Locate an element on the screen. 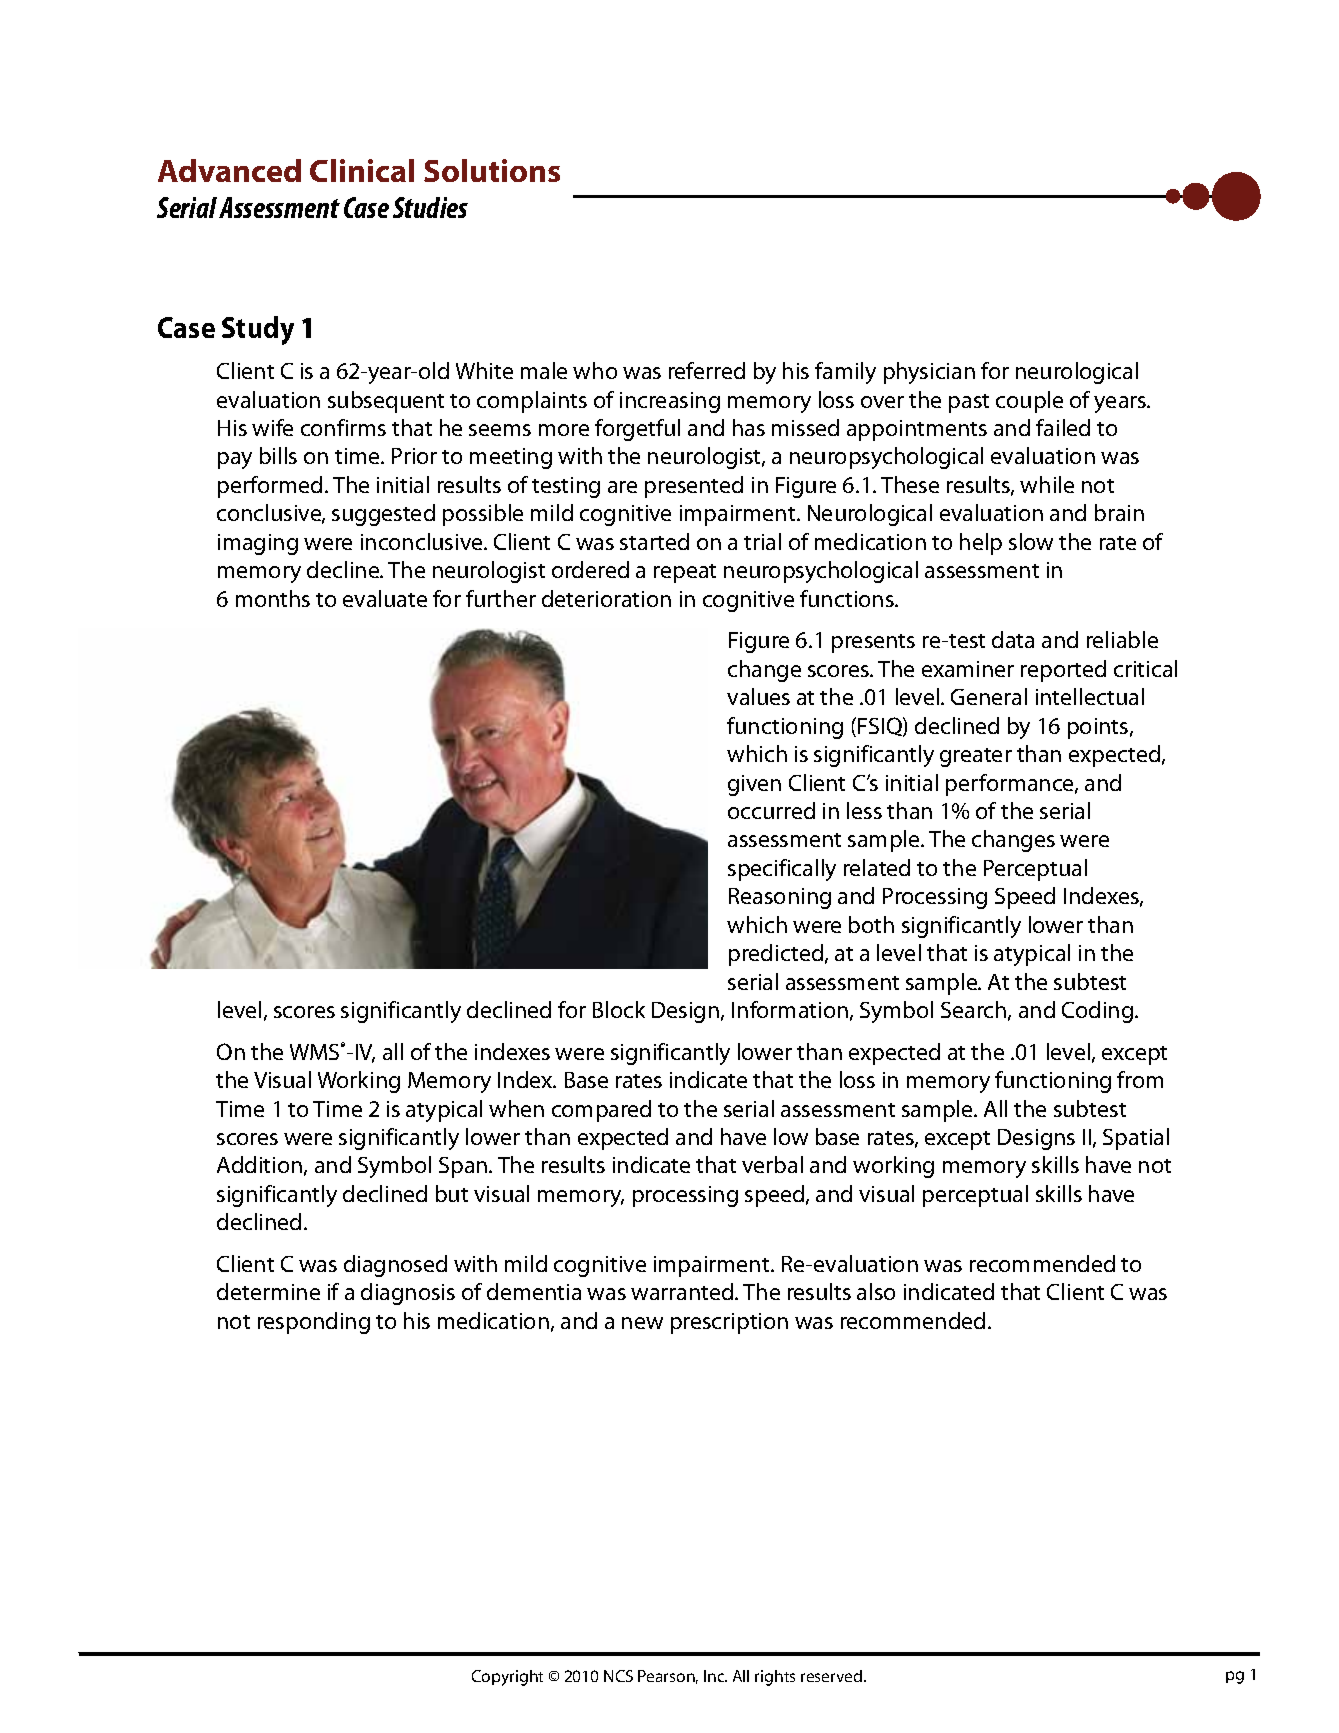  predicted is located at coordinates (777, 955).
